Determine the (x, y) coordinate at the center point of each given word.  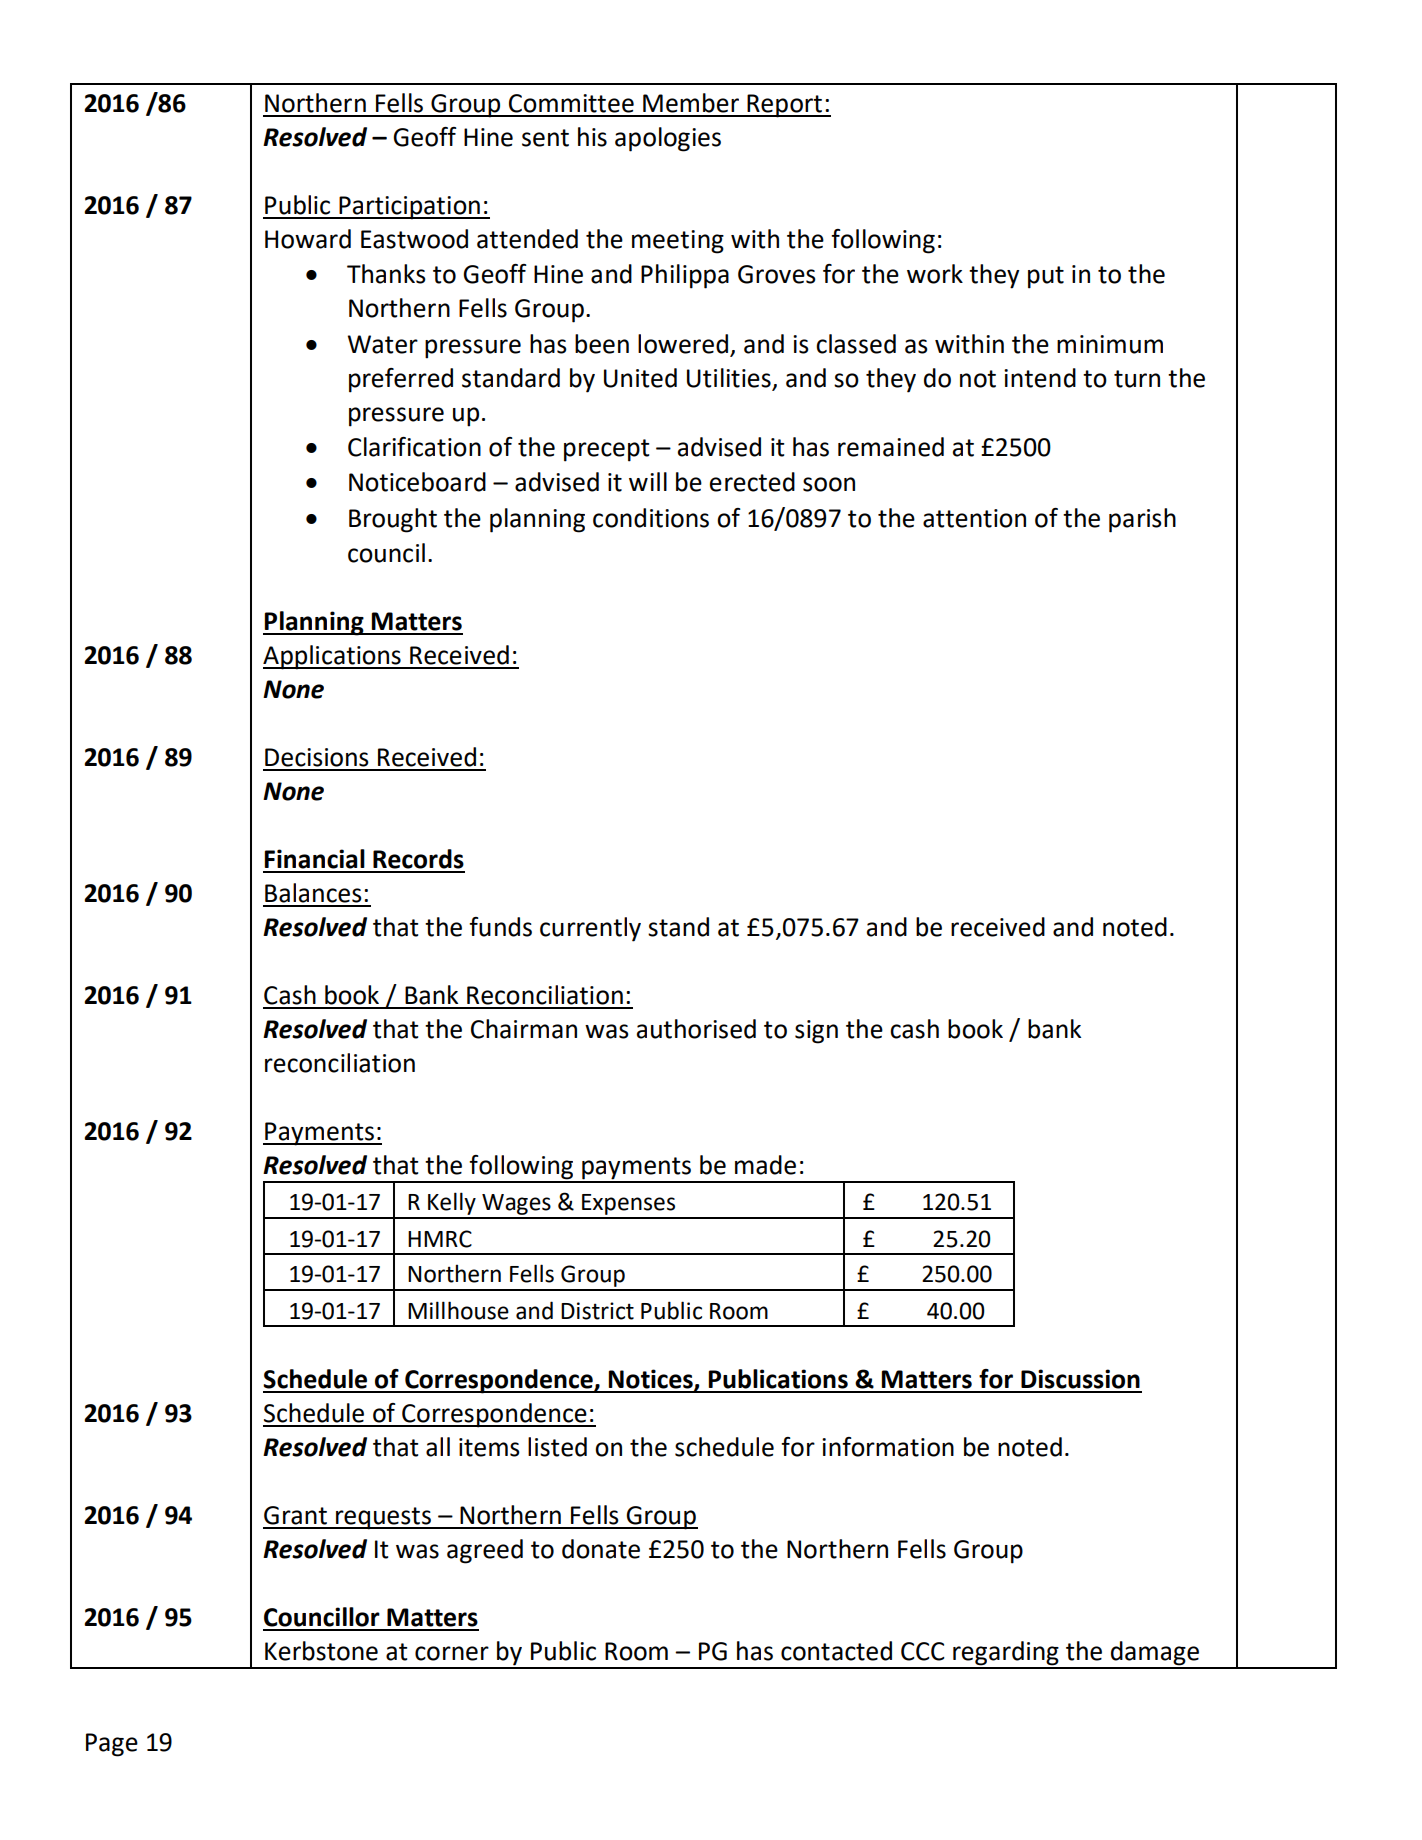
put (1046, 277)
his (592, 137)
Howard (308, 239)
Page (112, 1745)
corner (452, 1653)
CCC (923, 1651)
